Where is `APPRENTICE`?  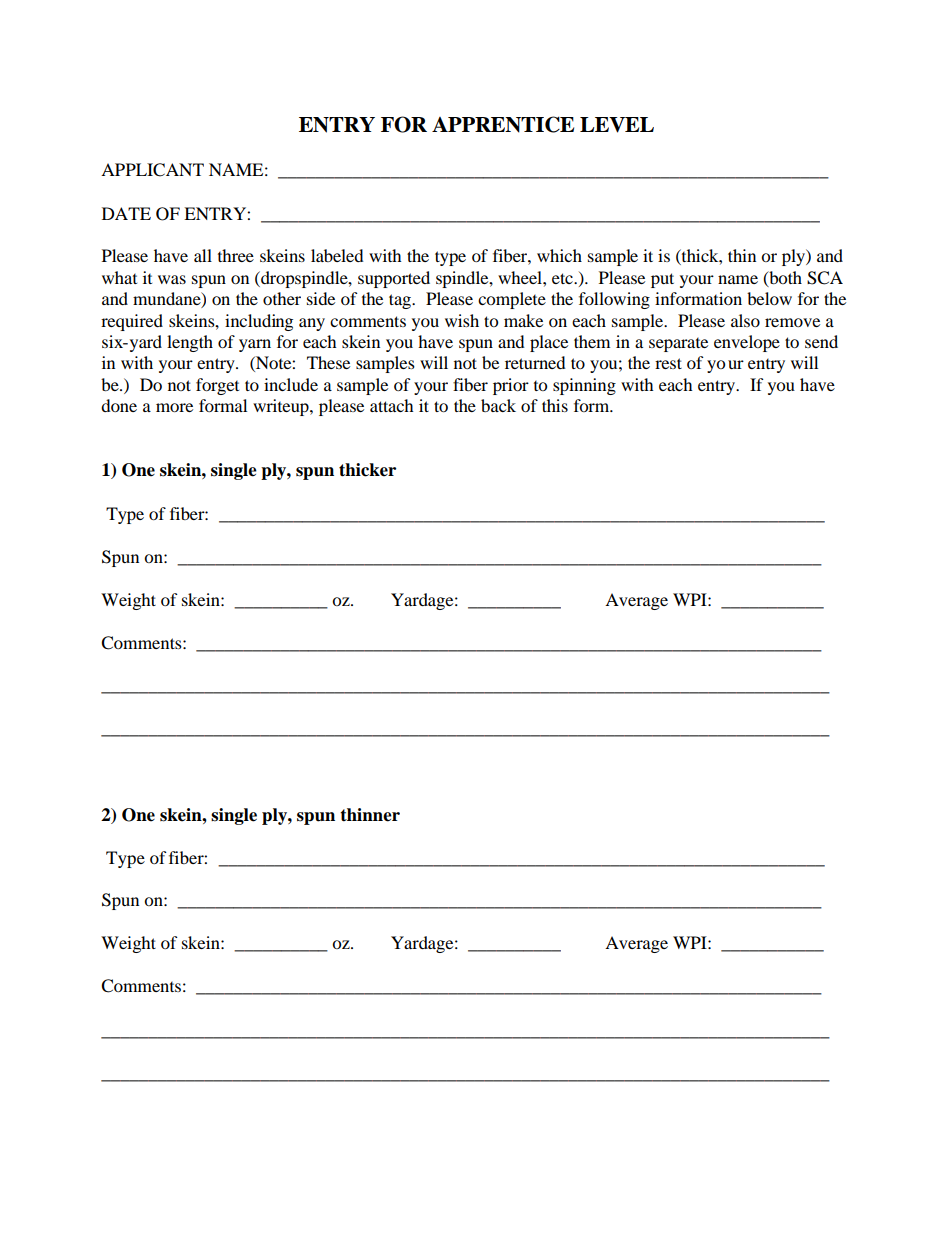
APPRENTICE is located at coordinates (503, 124).
